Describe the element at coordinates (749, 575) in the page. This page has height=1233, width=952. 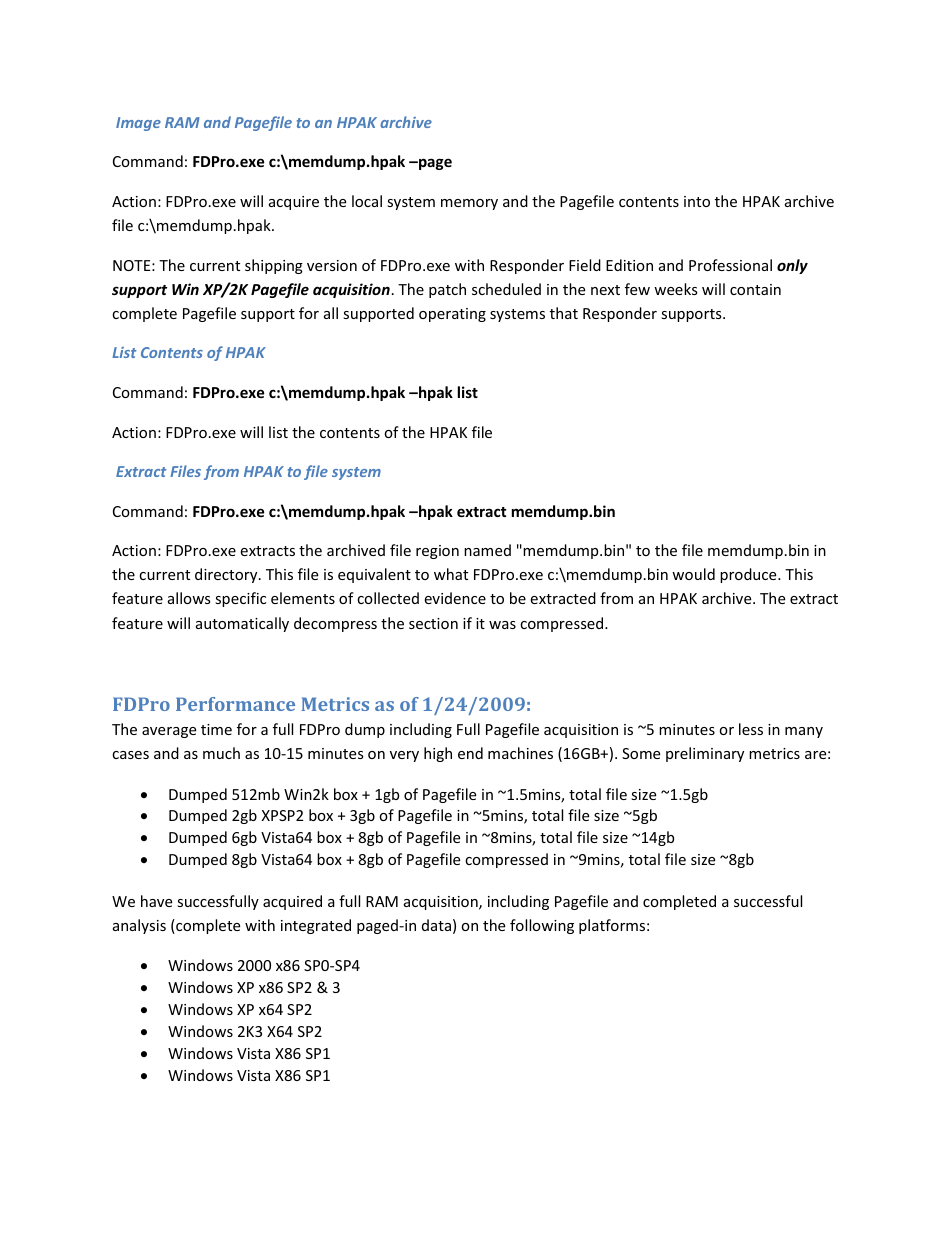
I see `produce` at that location.
